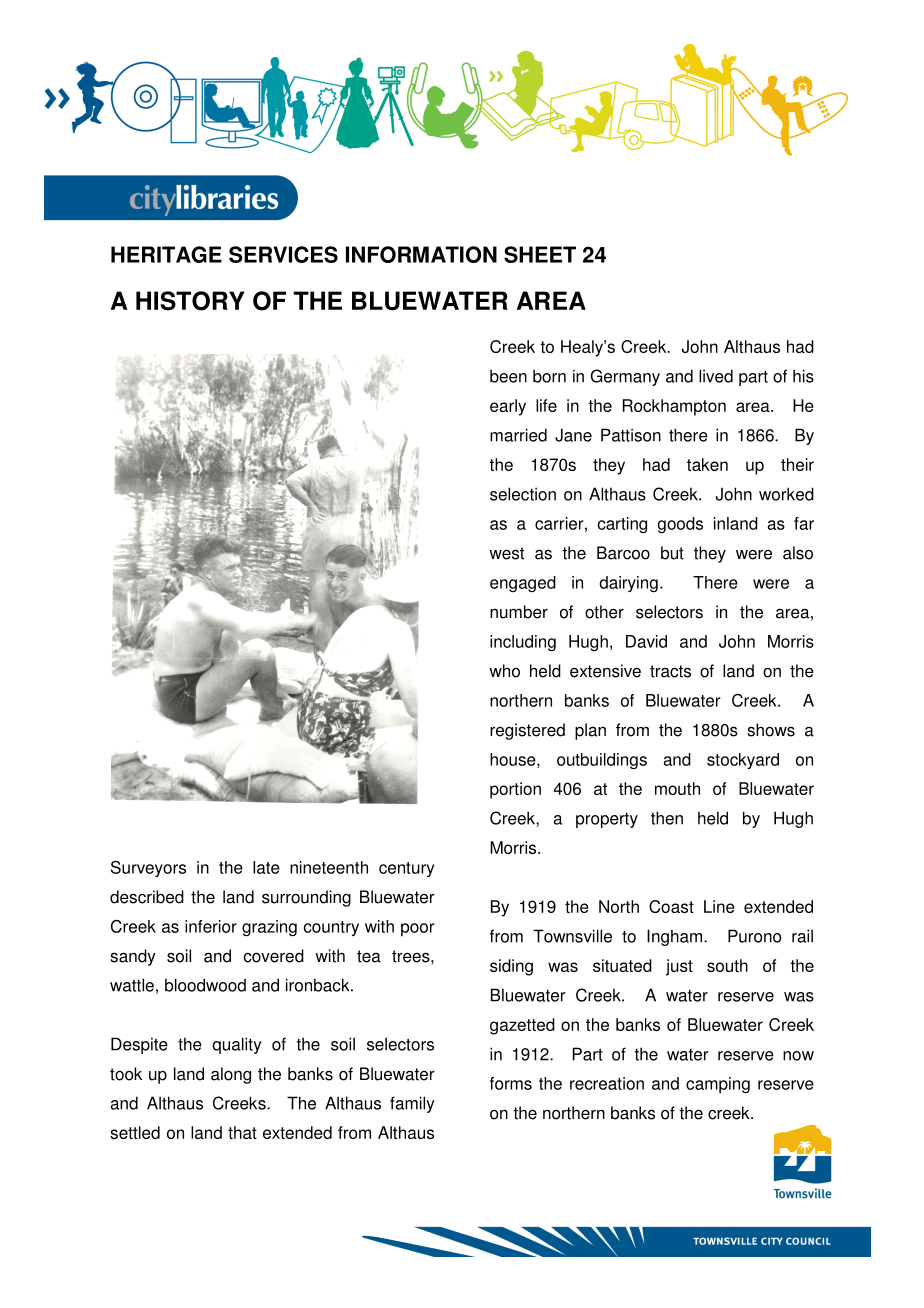 This screenshot has width=924, height=1308. Describe the element at coordinates (231, 1075) in the screenshot. I see `along` at that location.
